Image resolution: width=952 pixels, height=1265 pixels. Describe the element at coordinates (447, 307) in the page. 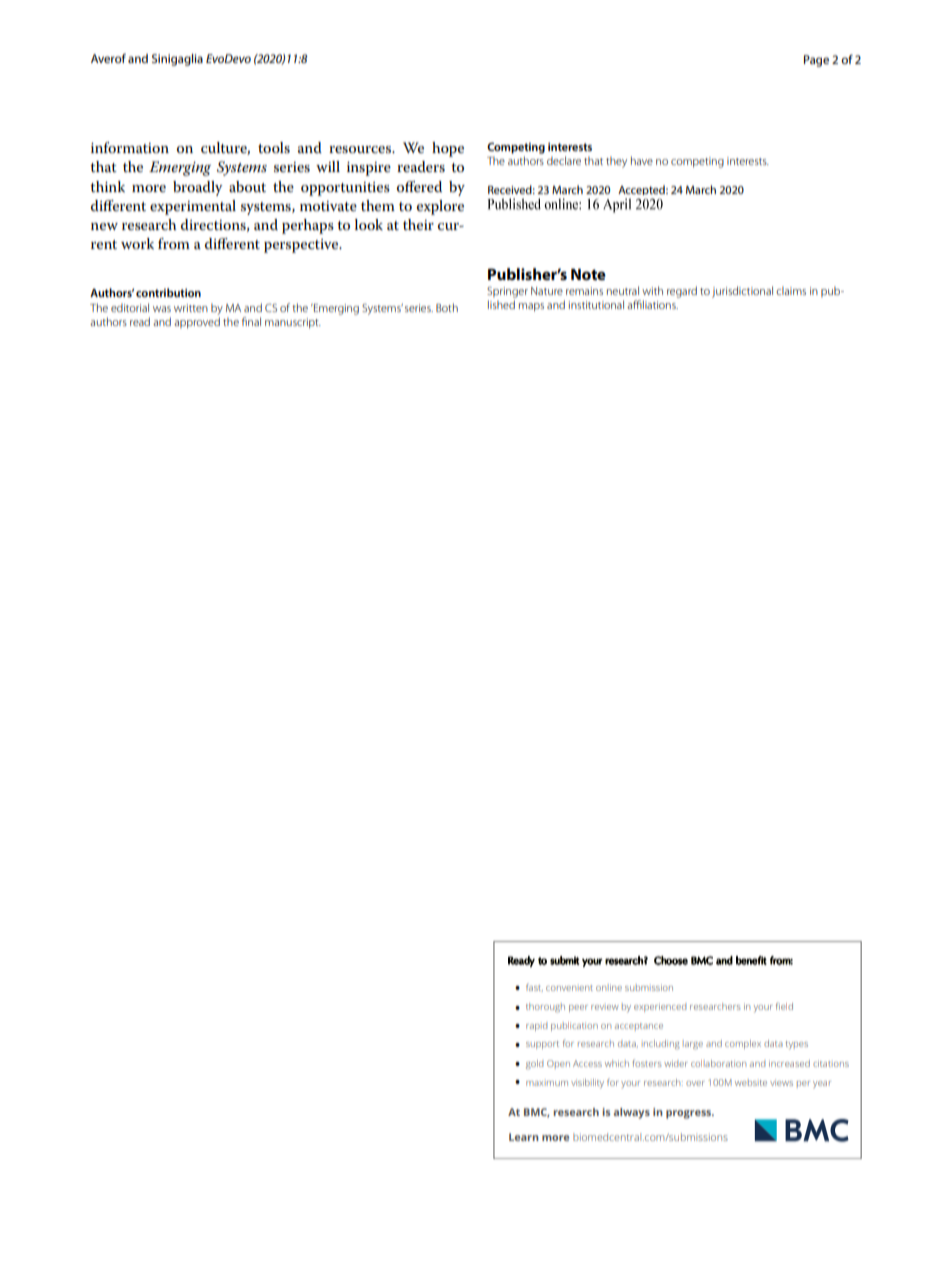

I see `Both` at that location.
